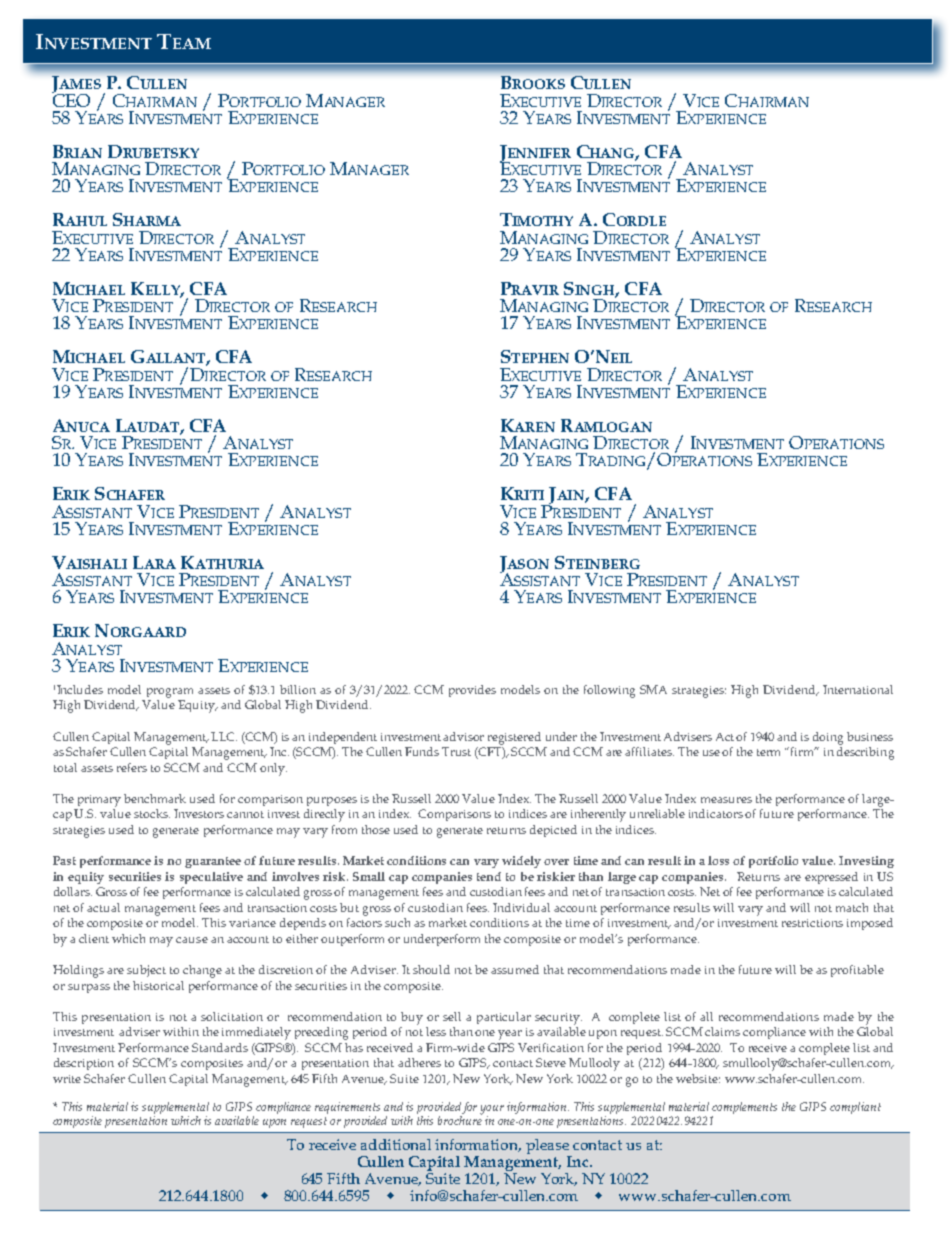 The image size is (952, 1233). Describe the element at coordinates (155, 798) in the screenshot. I see `benchmark` at that location.
